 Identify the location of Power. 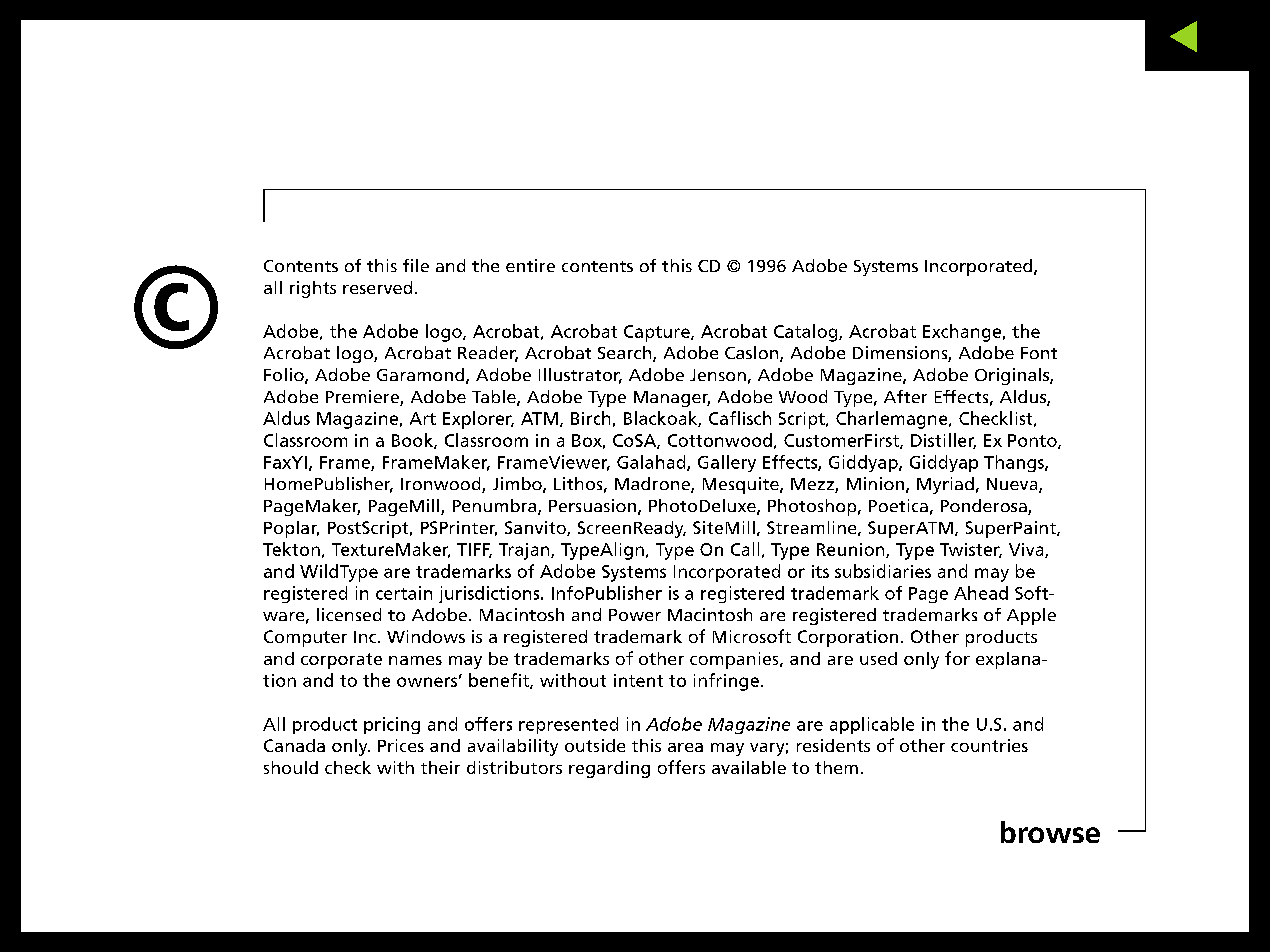
(635, 615).
